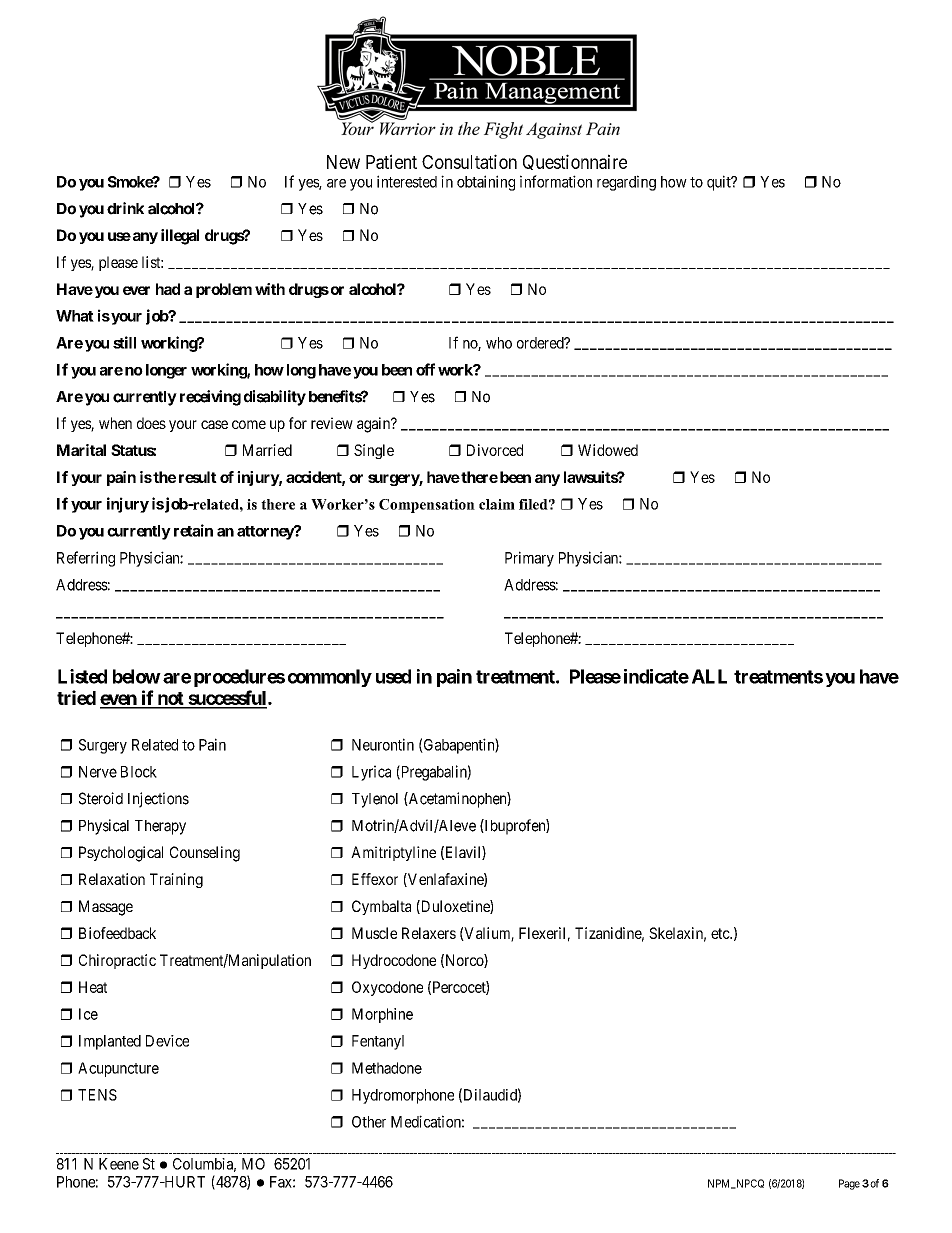 This screenshot has width=952, height=1233. Describe the element at coordinates (76, 697) in the screenshot. I see `tried` at that location.
